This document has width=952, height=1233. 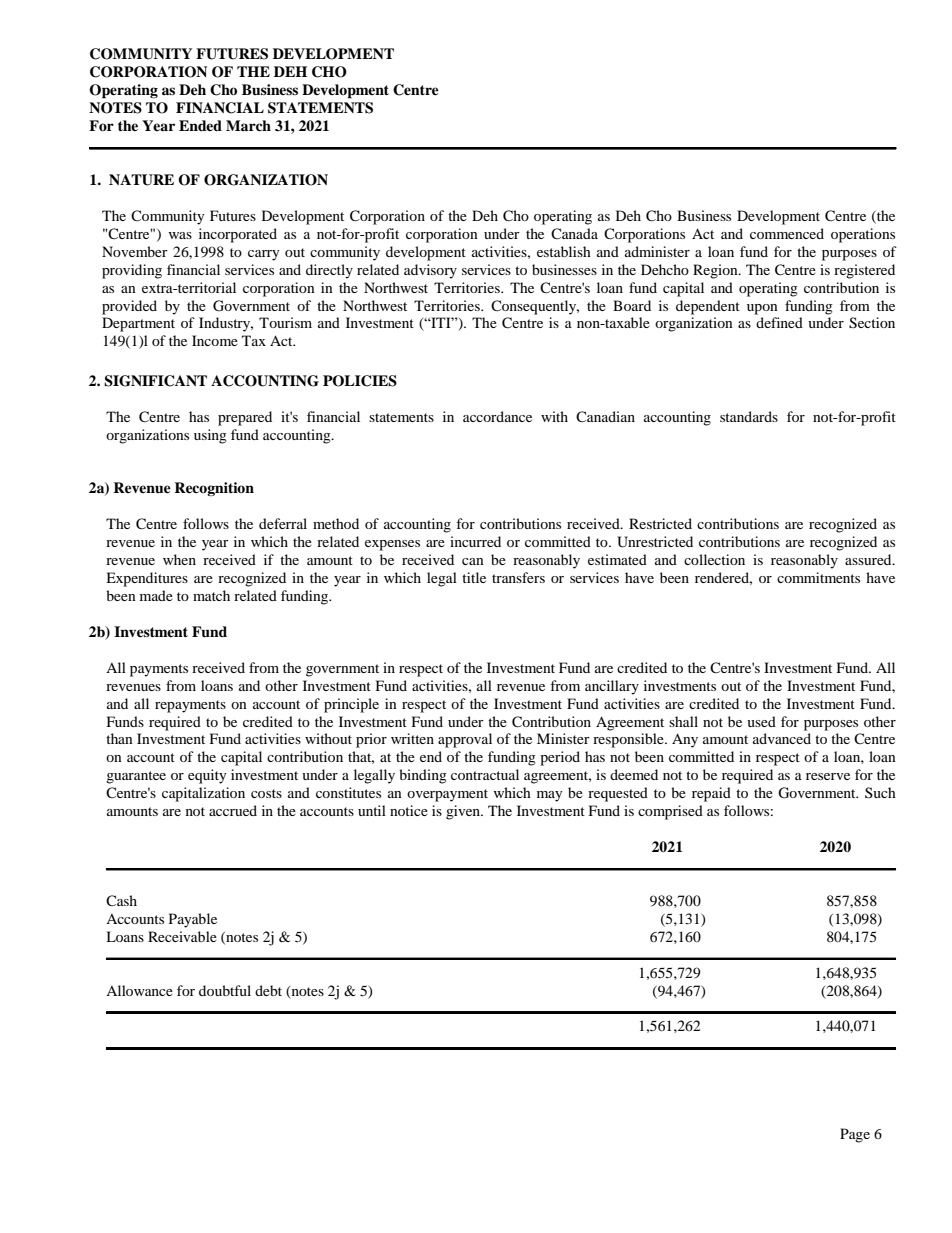 What do you see at coordinates (207, 776) in the document?
I see `equity` at bounding box center [207, 776].
